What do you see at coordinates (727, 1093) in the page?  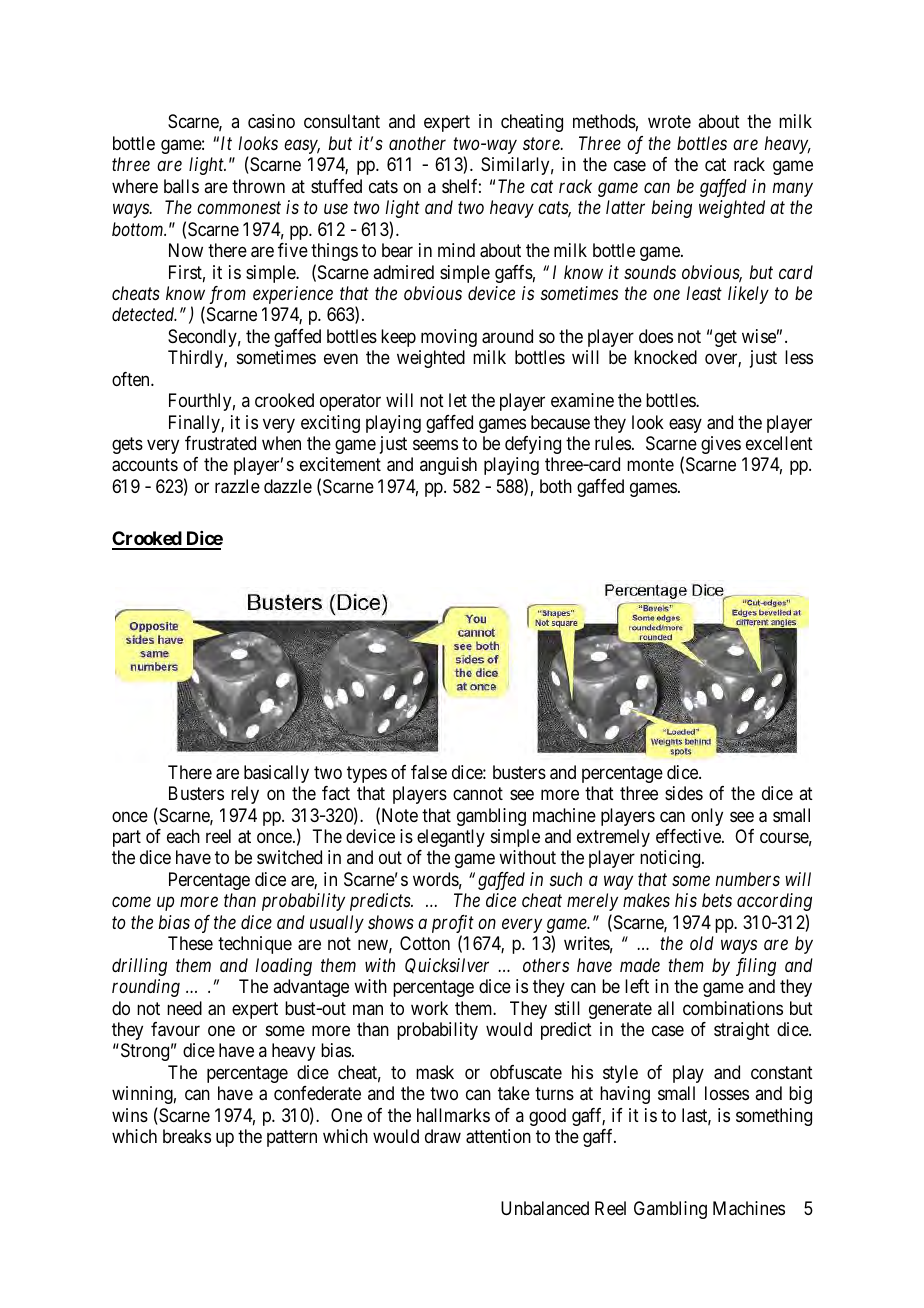 I see `losses` at bounding box center [727, 1093].
